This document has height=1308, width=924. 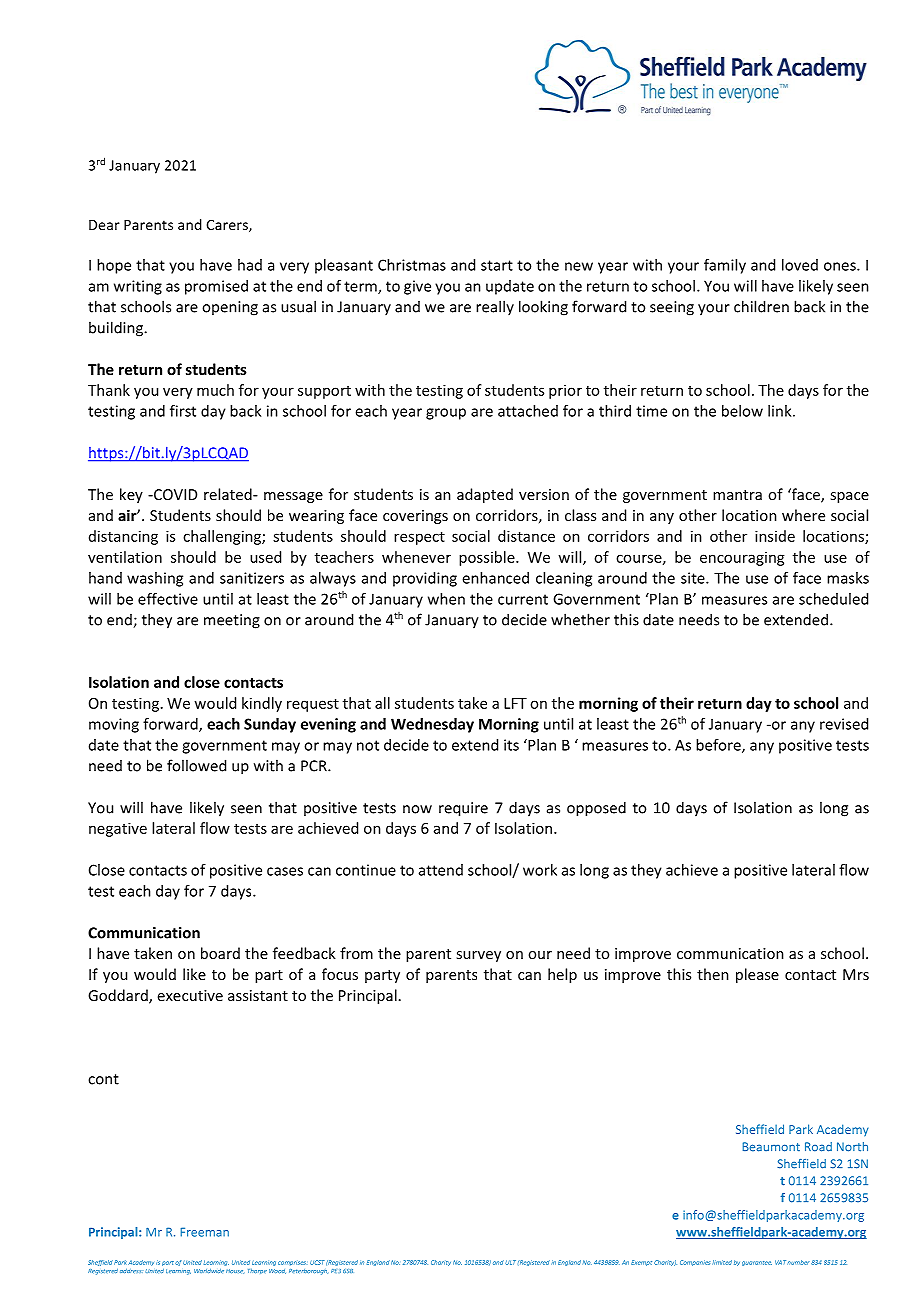 I want to click on before, so click(x=719, y=746).
